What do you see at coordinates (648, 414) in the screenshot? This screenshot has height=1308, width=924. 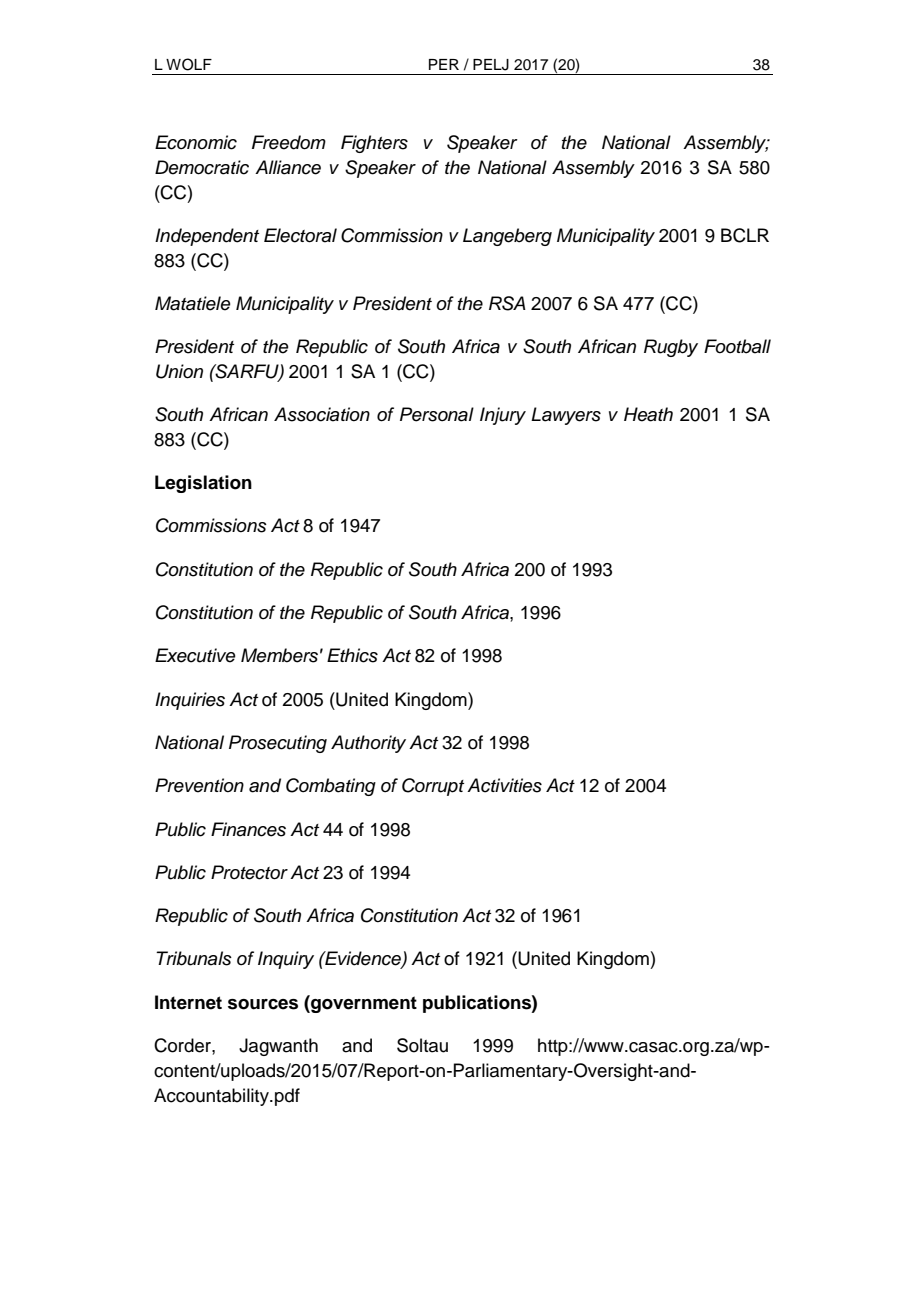 I see `Heath` at bounding box center [648, 414].
